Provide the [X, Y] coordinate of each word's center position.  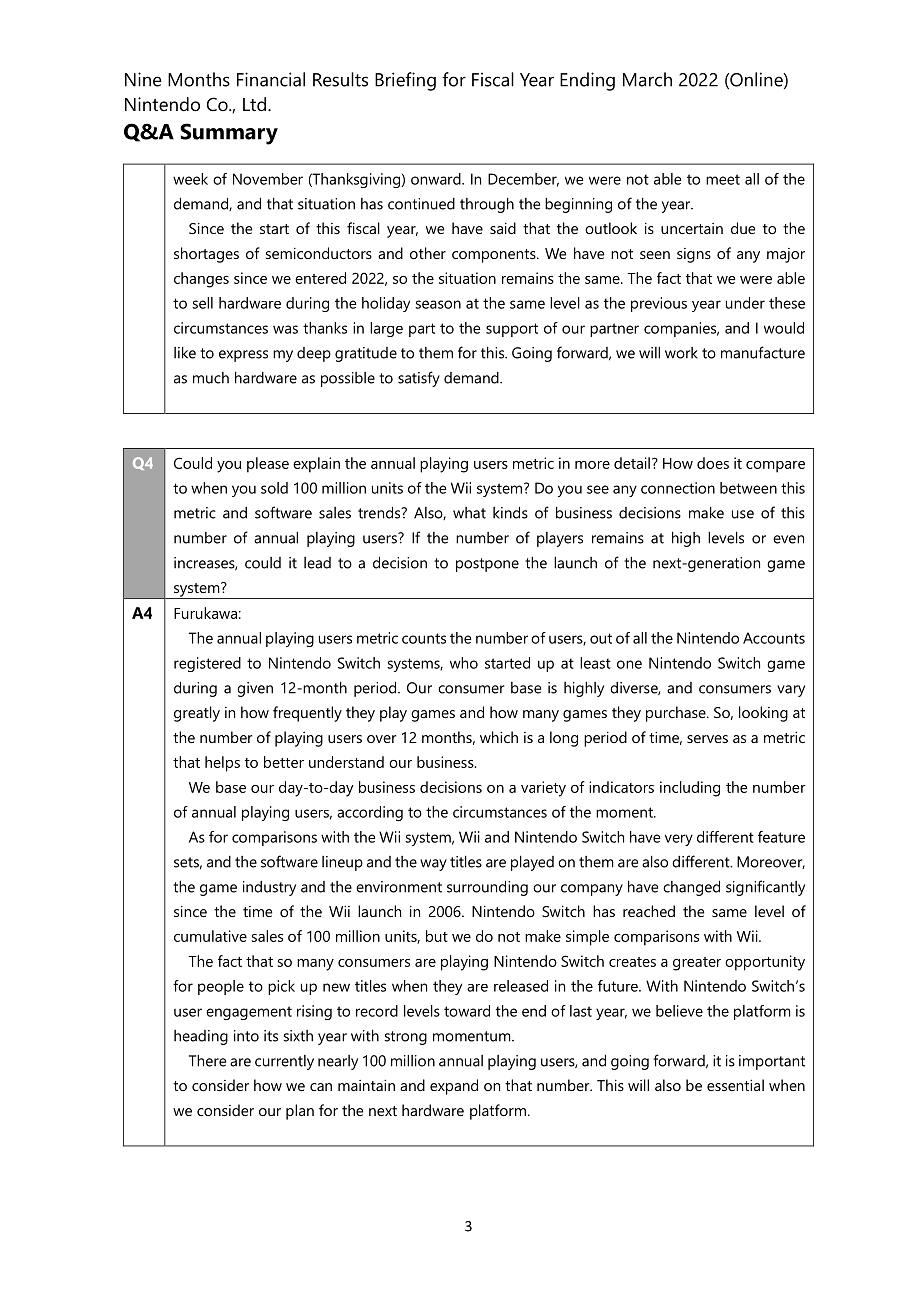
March [647, 79]
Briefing [405, 81]
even [788, 539]
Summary [229, 134]
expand [454, 1087]
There [207, 1060]
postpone [487, 565]
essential [735, 1085]
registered [207, 664]
